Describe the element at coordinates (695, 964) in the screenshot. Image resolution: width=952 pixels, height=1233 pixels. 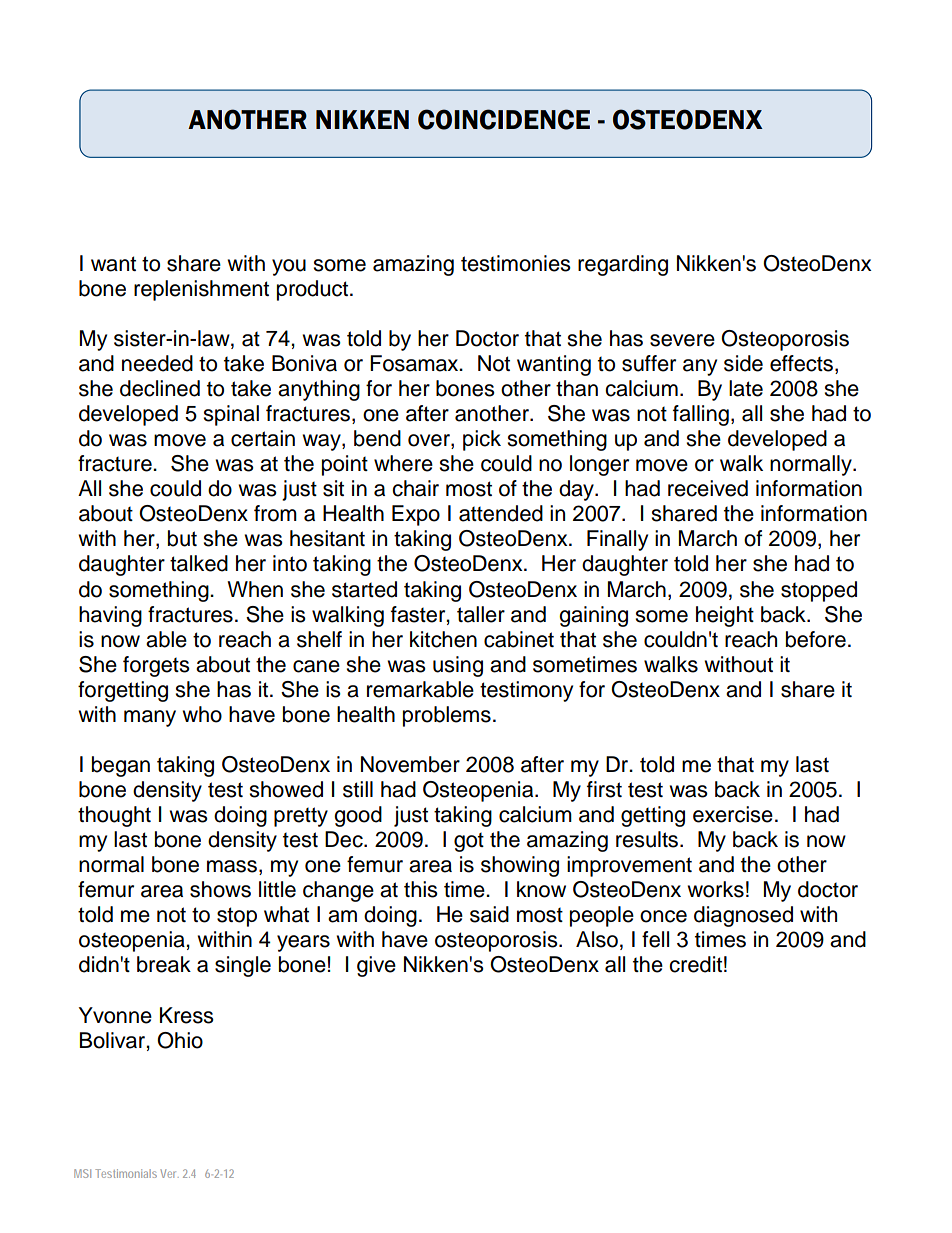
I see `credit` at that location.
